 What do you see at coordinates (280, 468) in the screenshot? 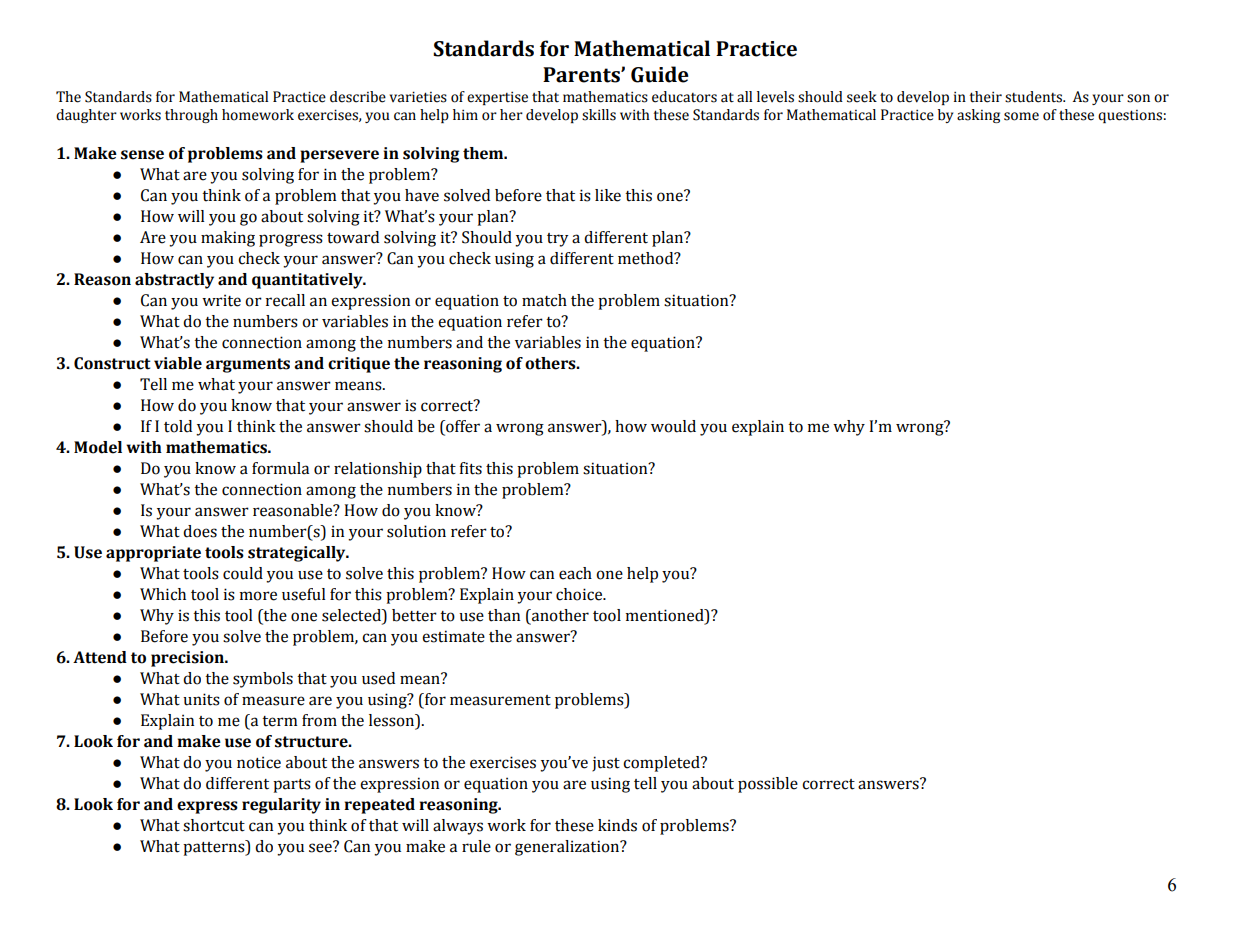
I see `formula` at bounding box center [280, 468].
